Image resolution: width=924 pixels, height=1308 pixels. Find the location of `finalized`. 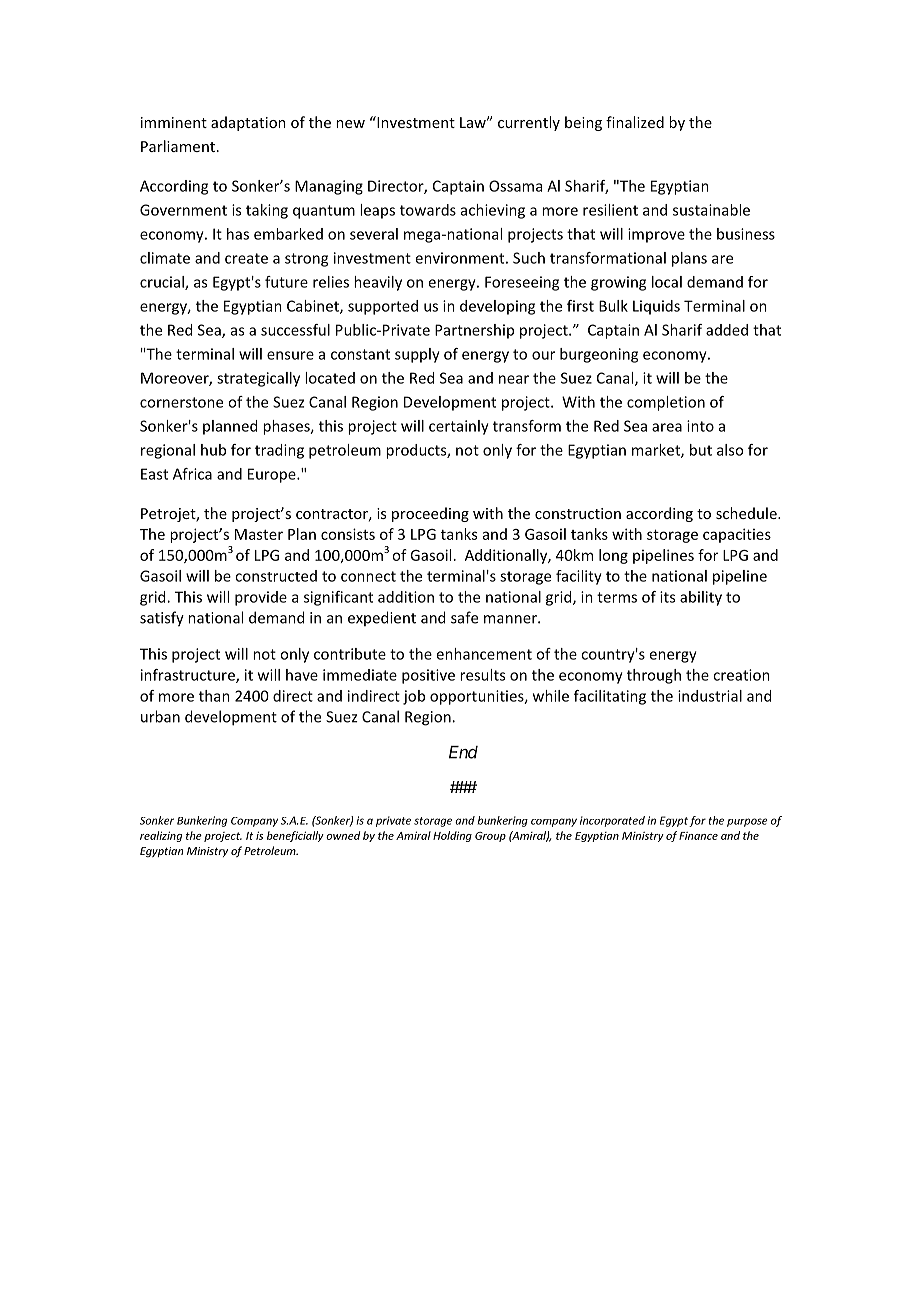

finalized is located at coordinates (635, 122).
